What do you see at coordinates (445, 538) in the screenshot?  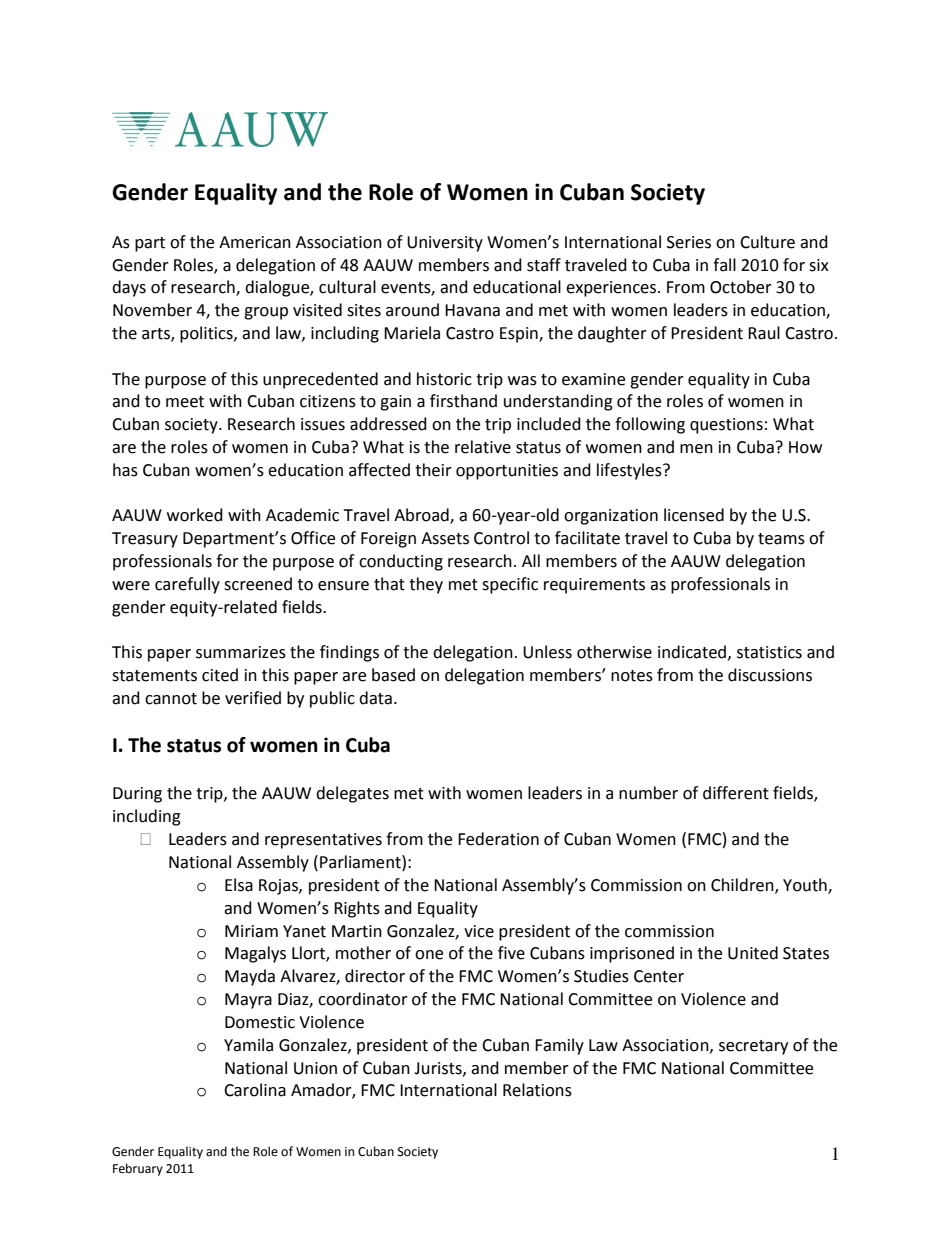 I see `Assets` at bounding box center [445, 538].
